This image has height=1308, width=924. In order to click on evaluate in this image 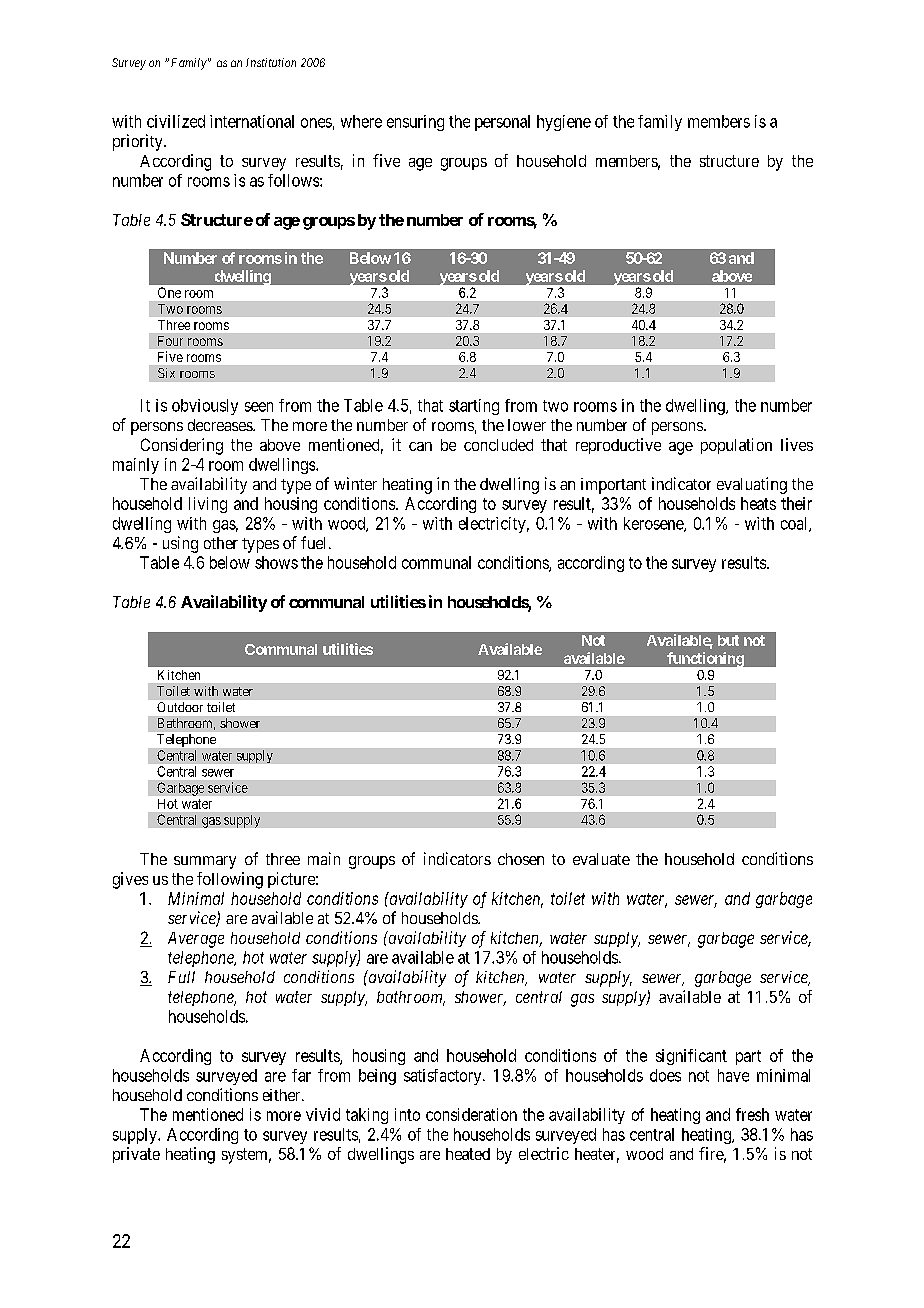, I will do `click(601, 859)`.
